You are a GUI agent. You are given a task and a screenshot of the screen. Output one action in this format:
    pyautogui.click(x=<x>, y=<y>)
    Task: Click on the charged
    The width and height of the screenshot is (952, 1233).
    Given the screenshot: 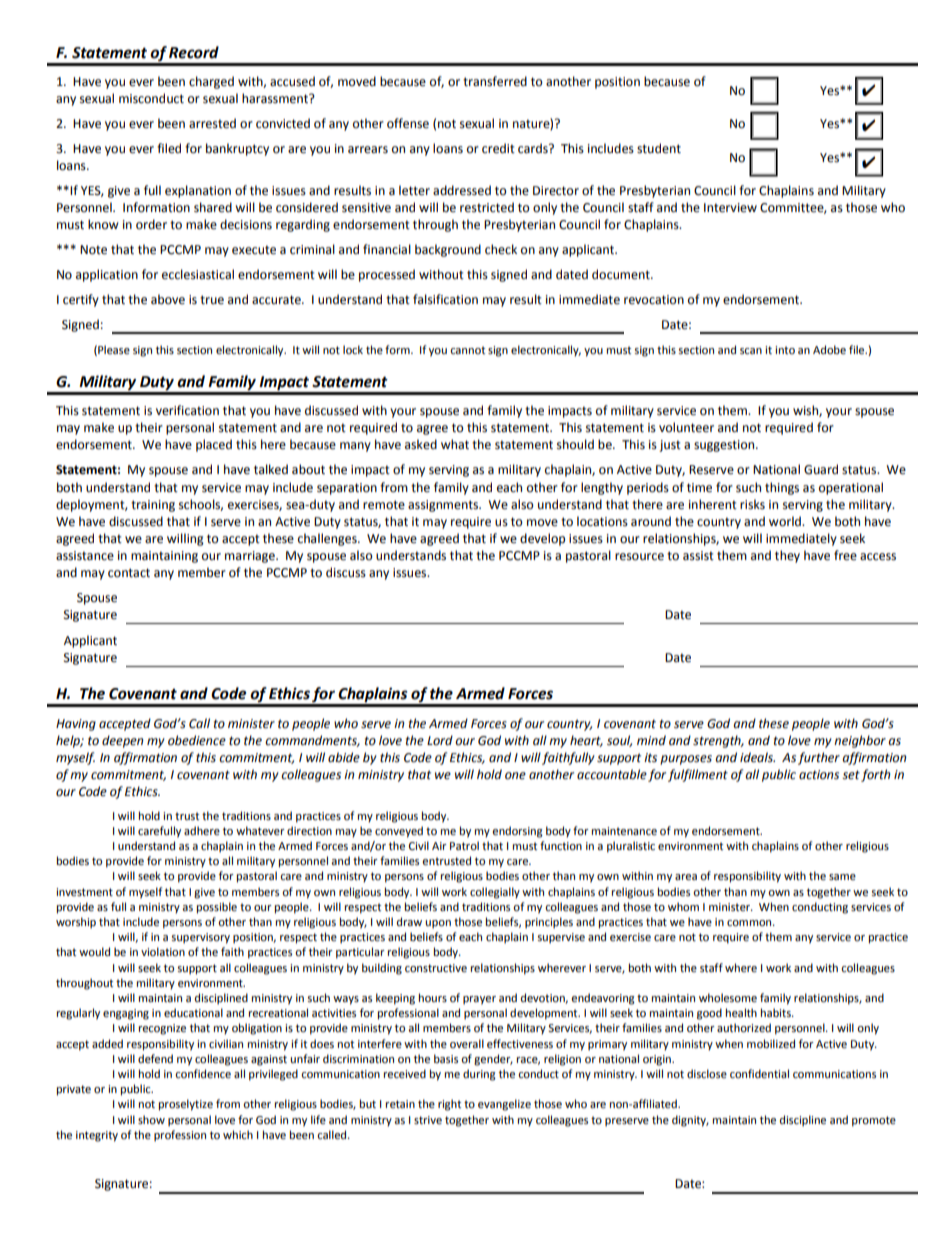 What is the action you would take?
    pyautogui.click(x=211, y=82)
